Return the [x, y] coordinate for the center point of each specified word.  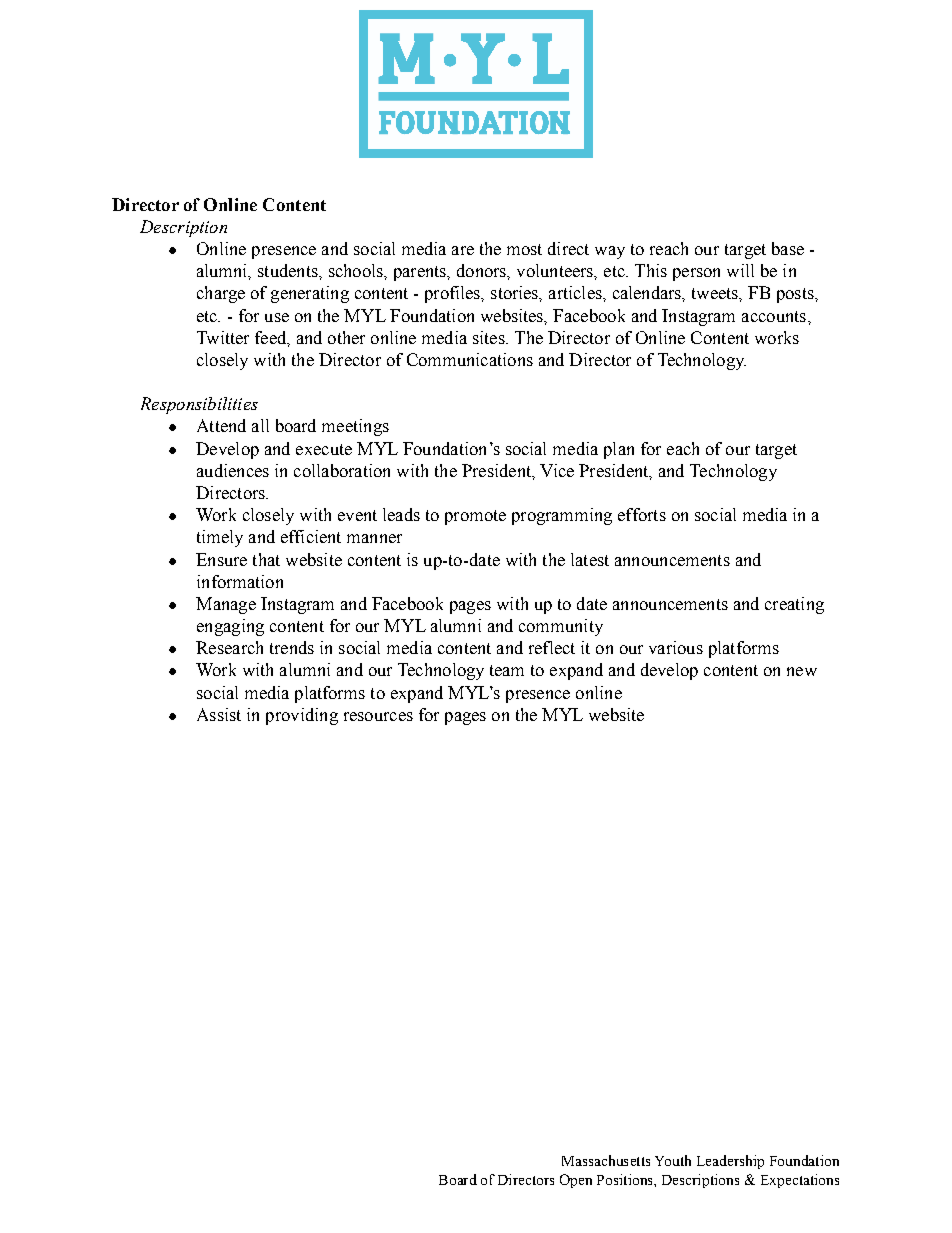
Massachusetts [606, 1160]
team [507, 670]
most [524, 249]
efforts [642, 514]
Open [576, 1181]
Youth [673, 1160]
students [289, 270]
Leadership [730, 1162]
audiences [233, 470]
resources [378, 716]
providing [302, 716]
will [740, 270]
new [802, 671]
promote [475, 517]
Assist [219, 714]
